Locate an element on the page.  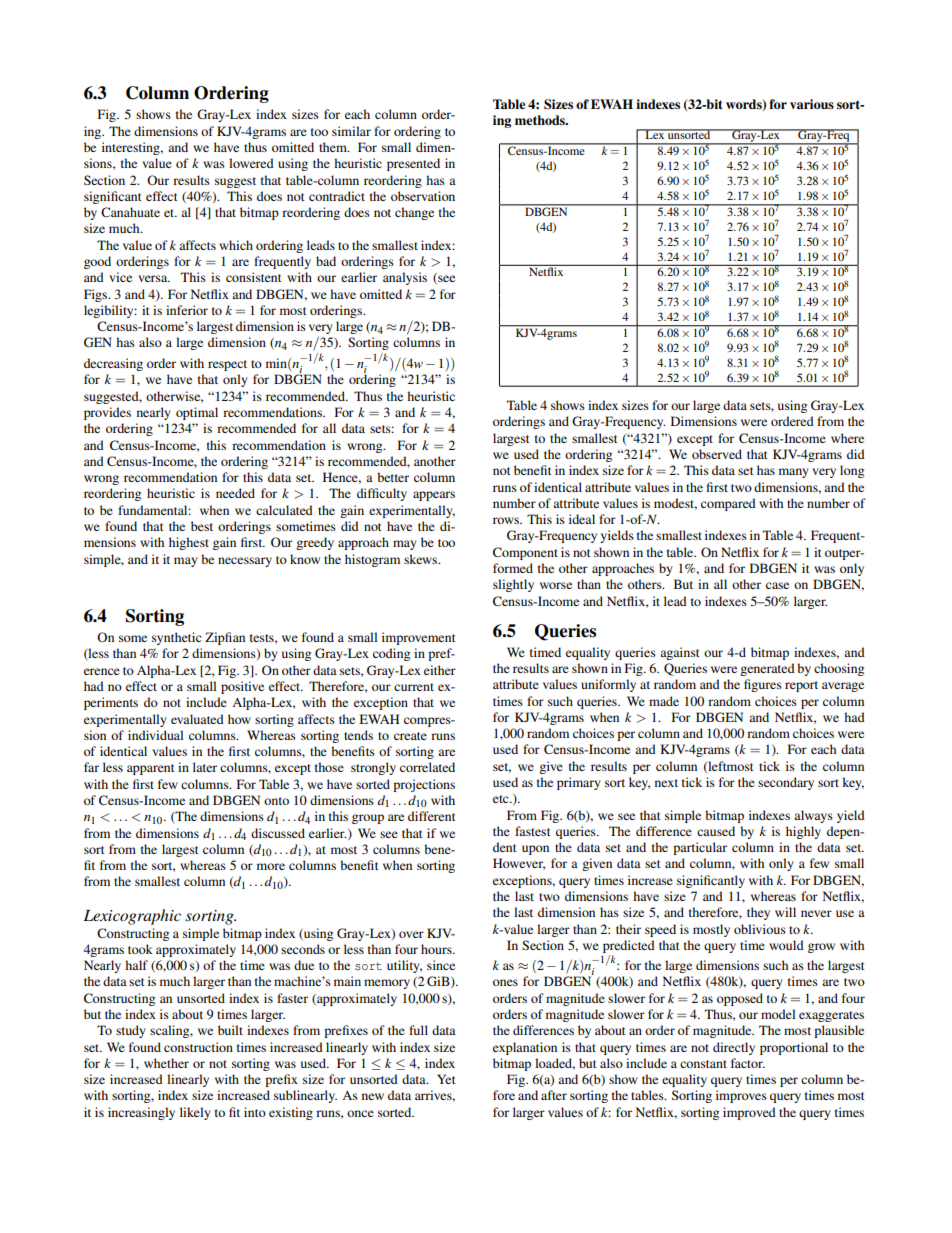
Yet is located at coordinates (446, 1079).
